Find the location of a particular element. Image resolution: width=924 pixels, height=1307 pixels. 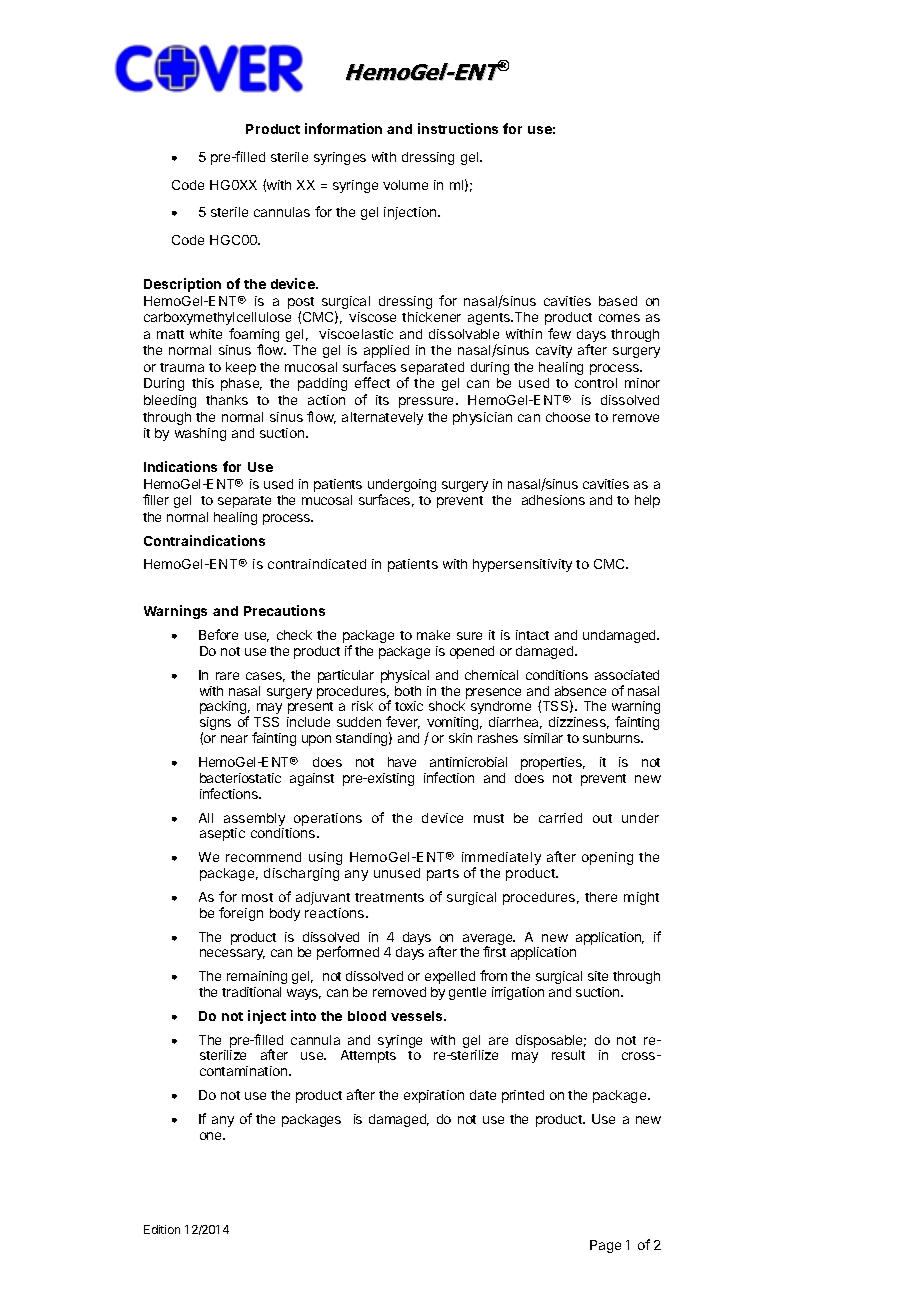

site is located at coordinates (598, 976).
